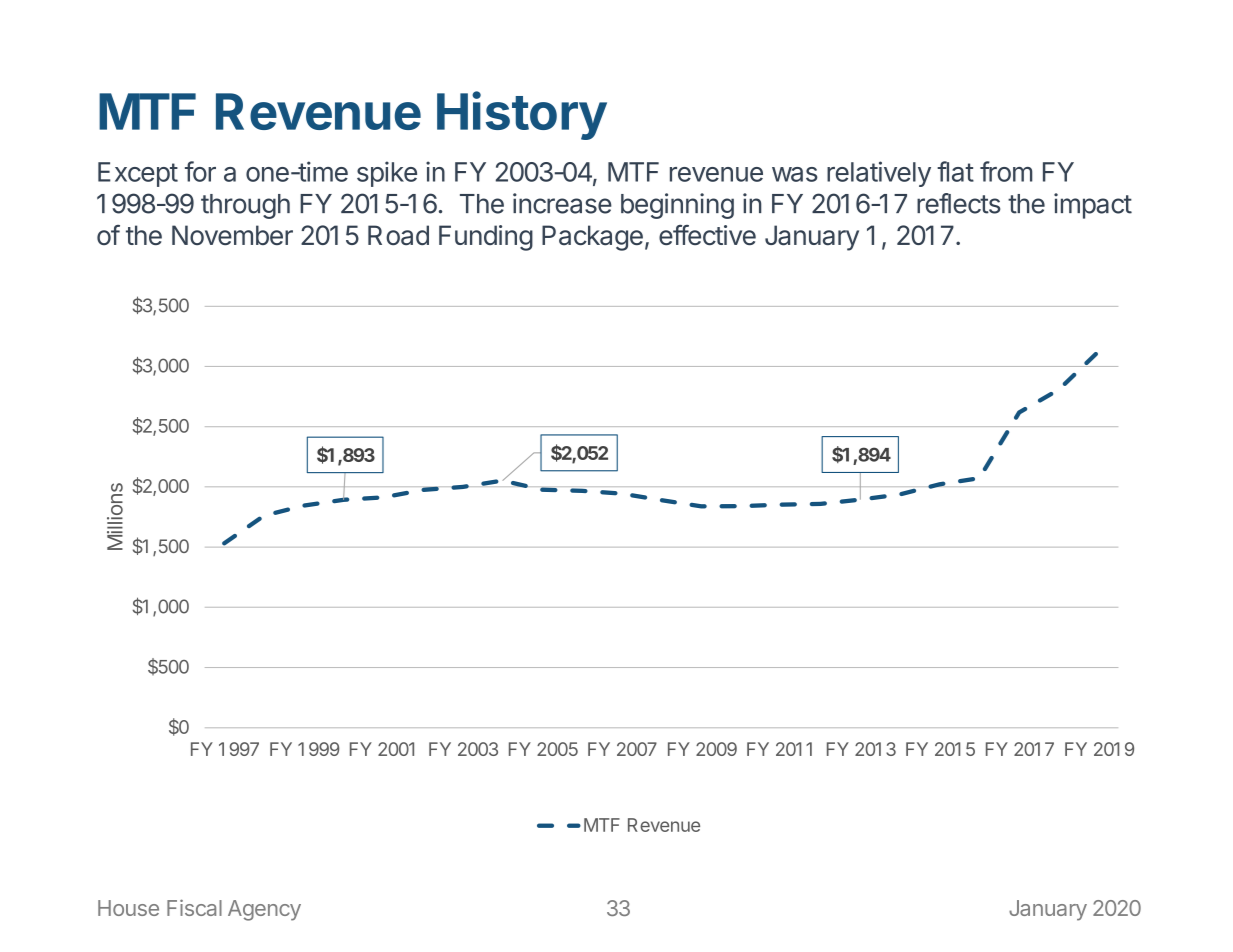  I want to click on Package, so click(592, 238).
